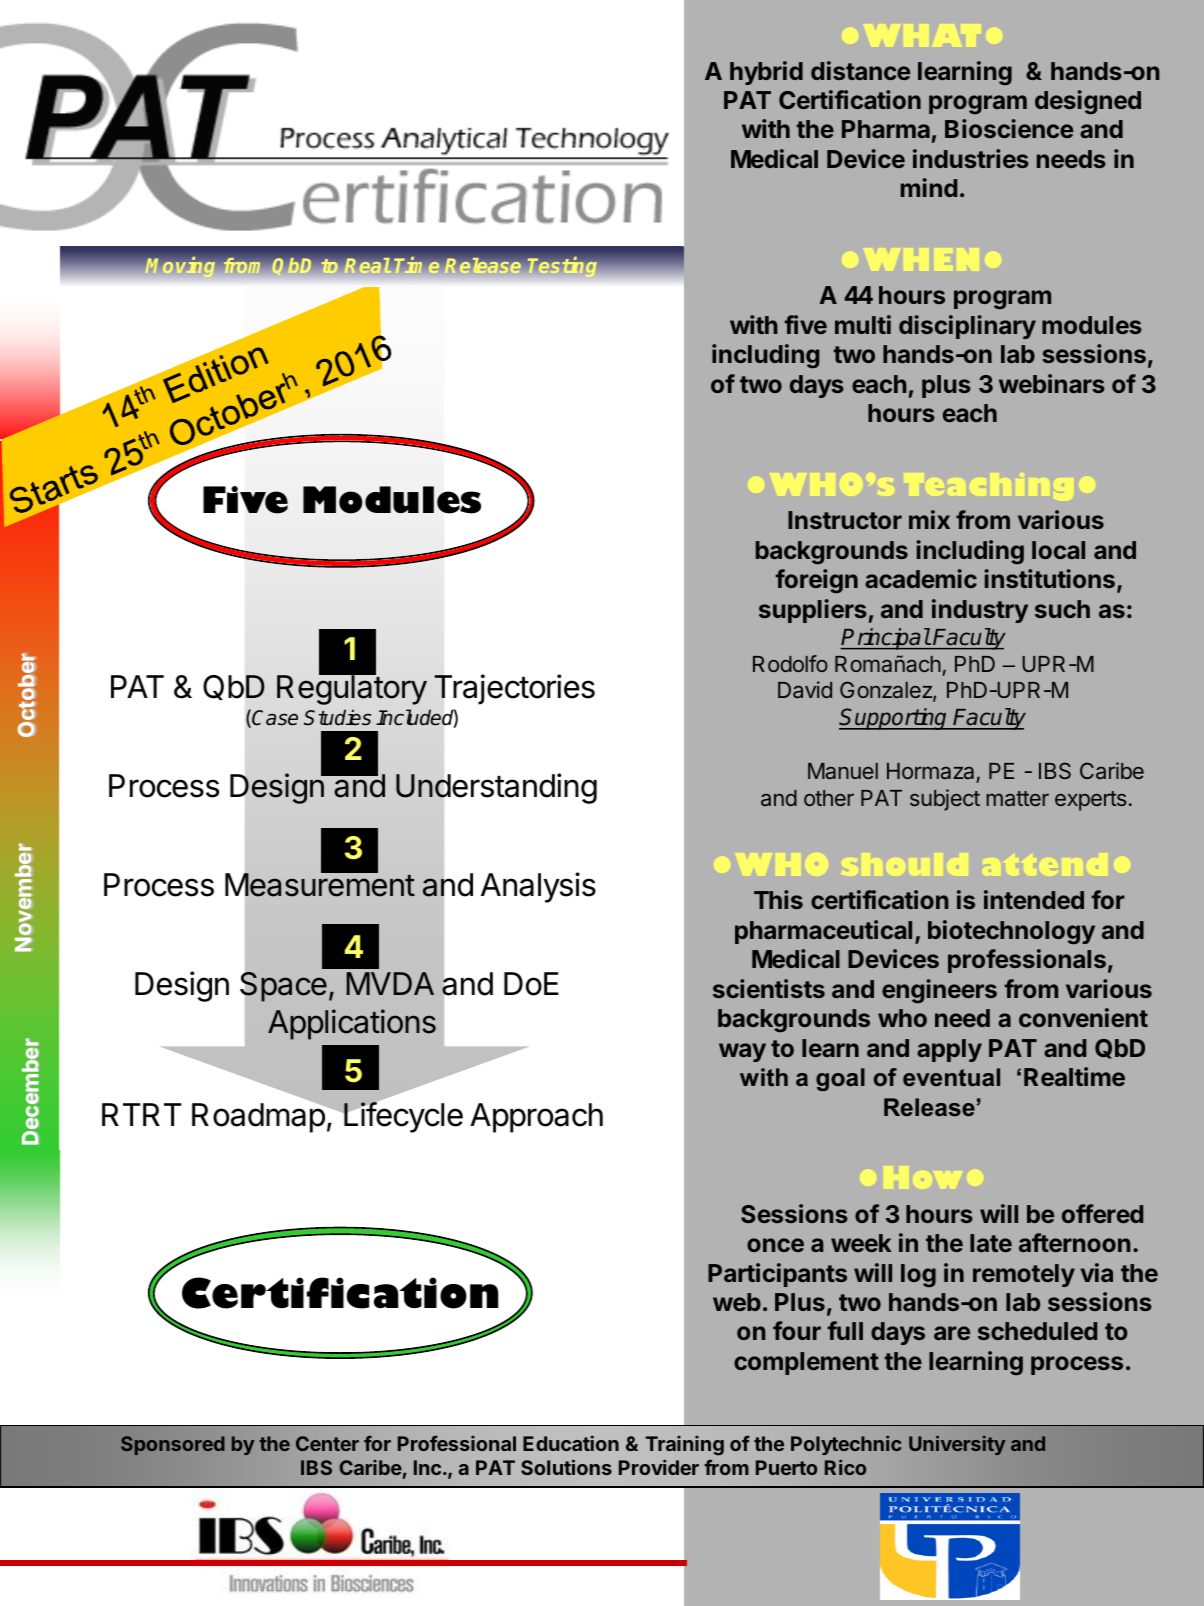 This document has width=1204, height=1606. I want to click on Bioscience, so click(1009, 128).
